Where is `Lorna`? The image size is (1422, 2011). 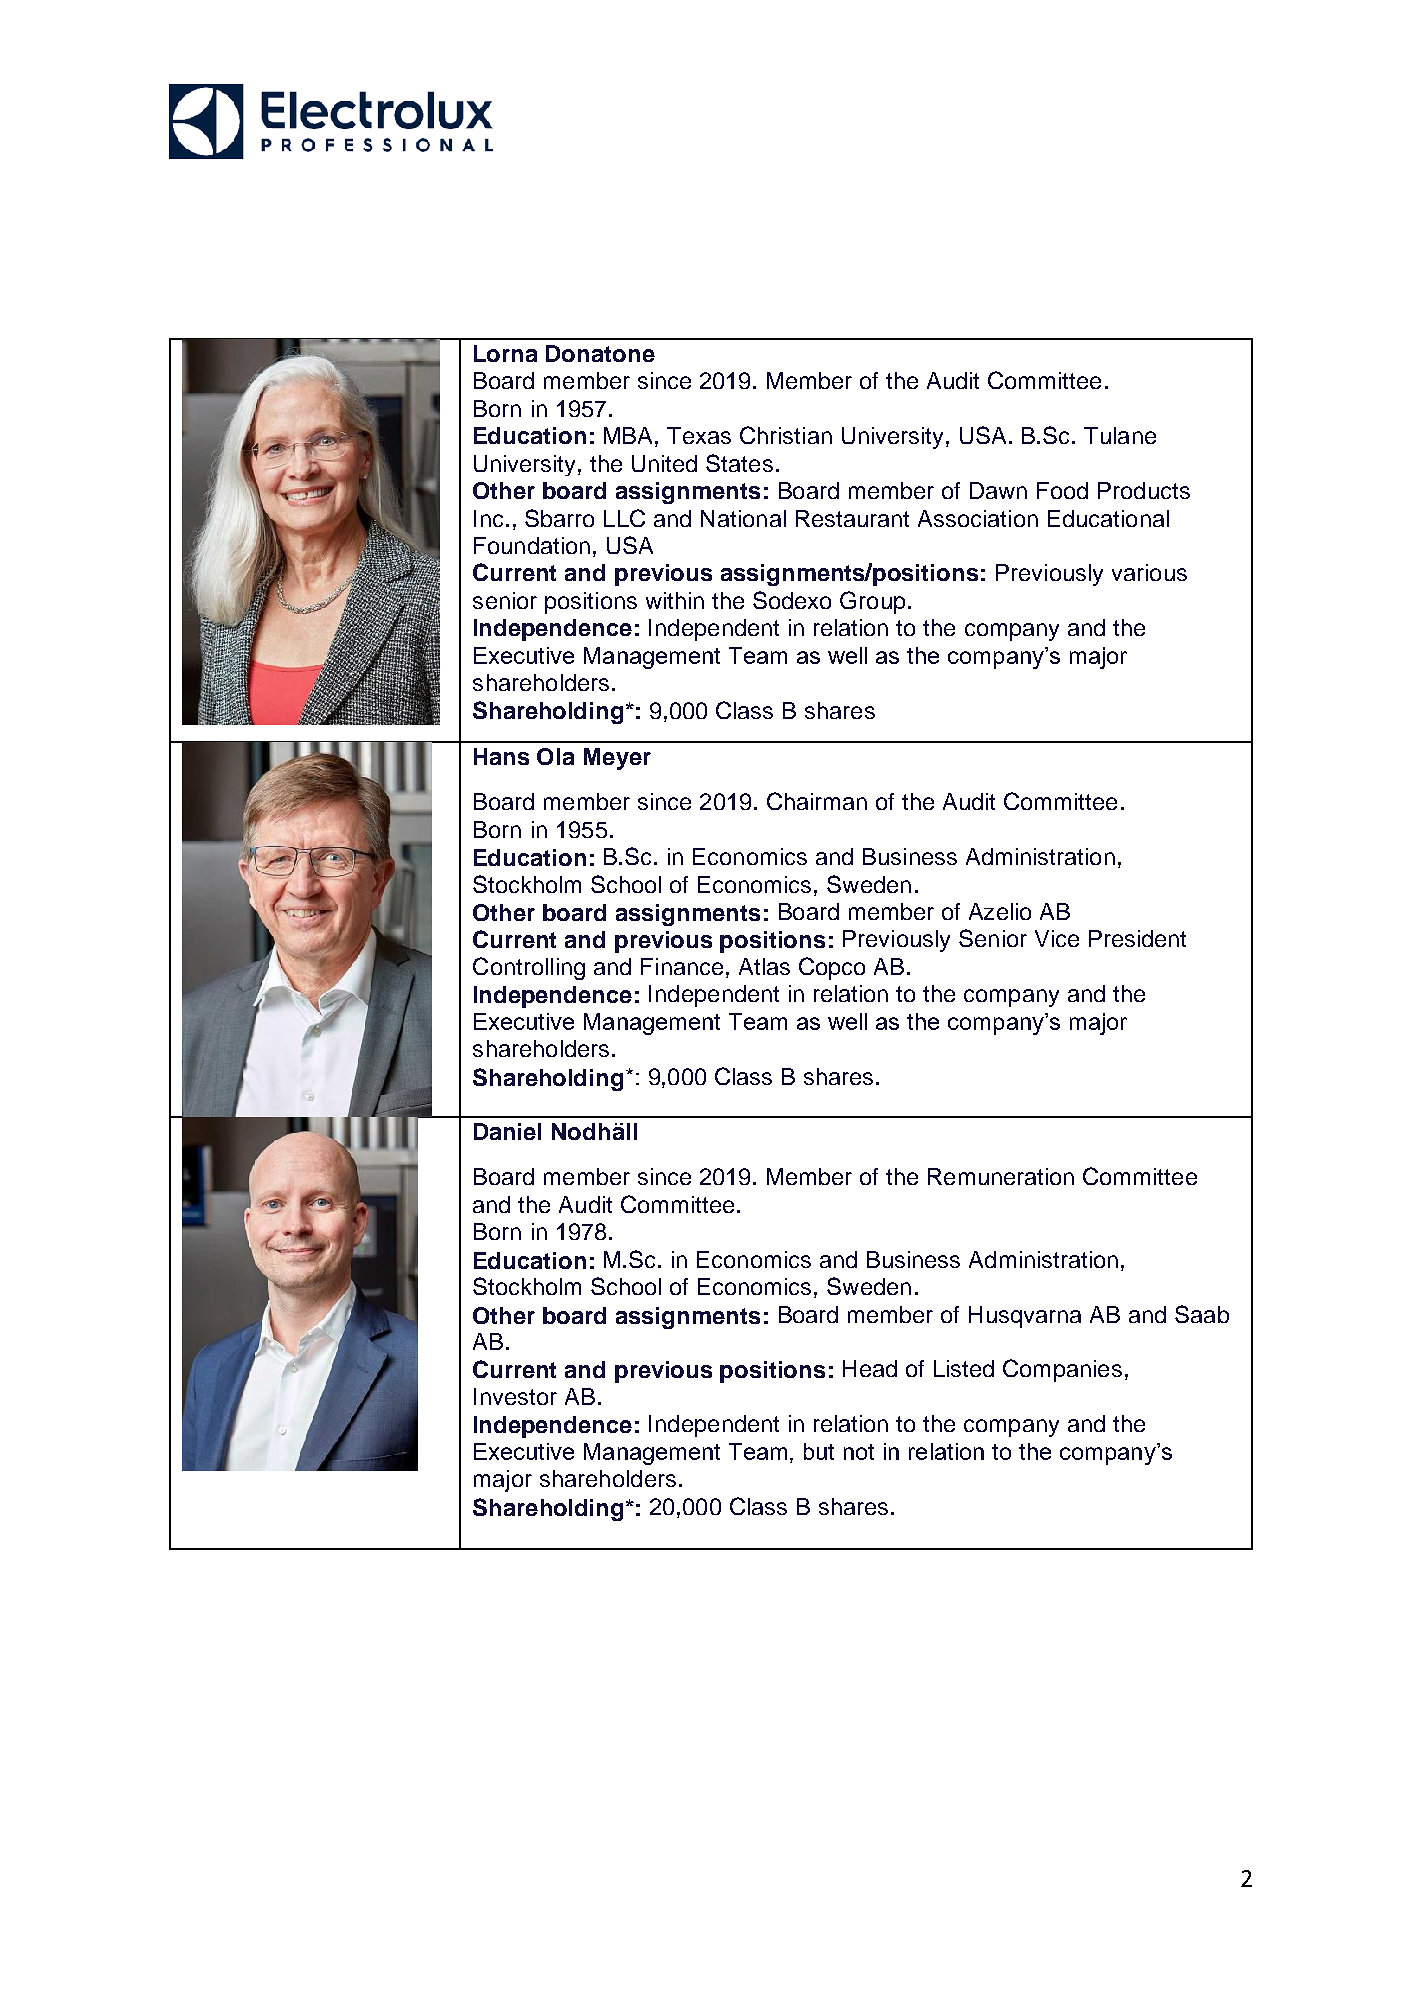
Lorna is located at coordinates (505, 353).
